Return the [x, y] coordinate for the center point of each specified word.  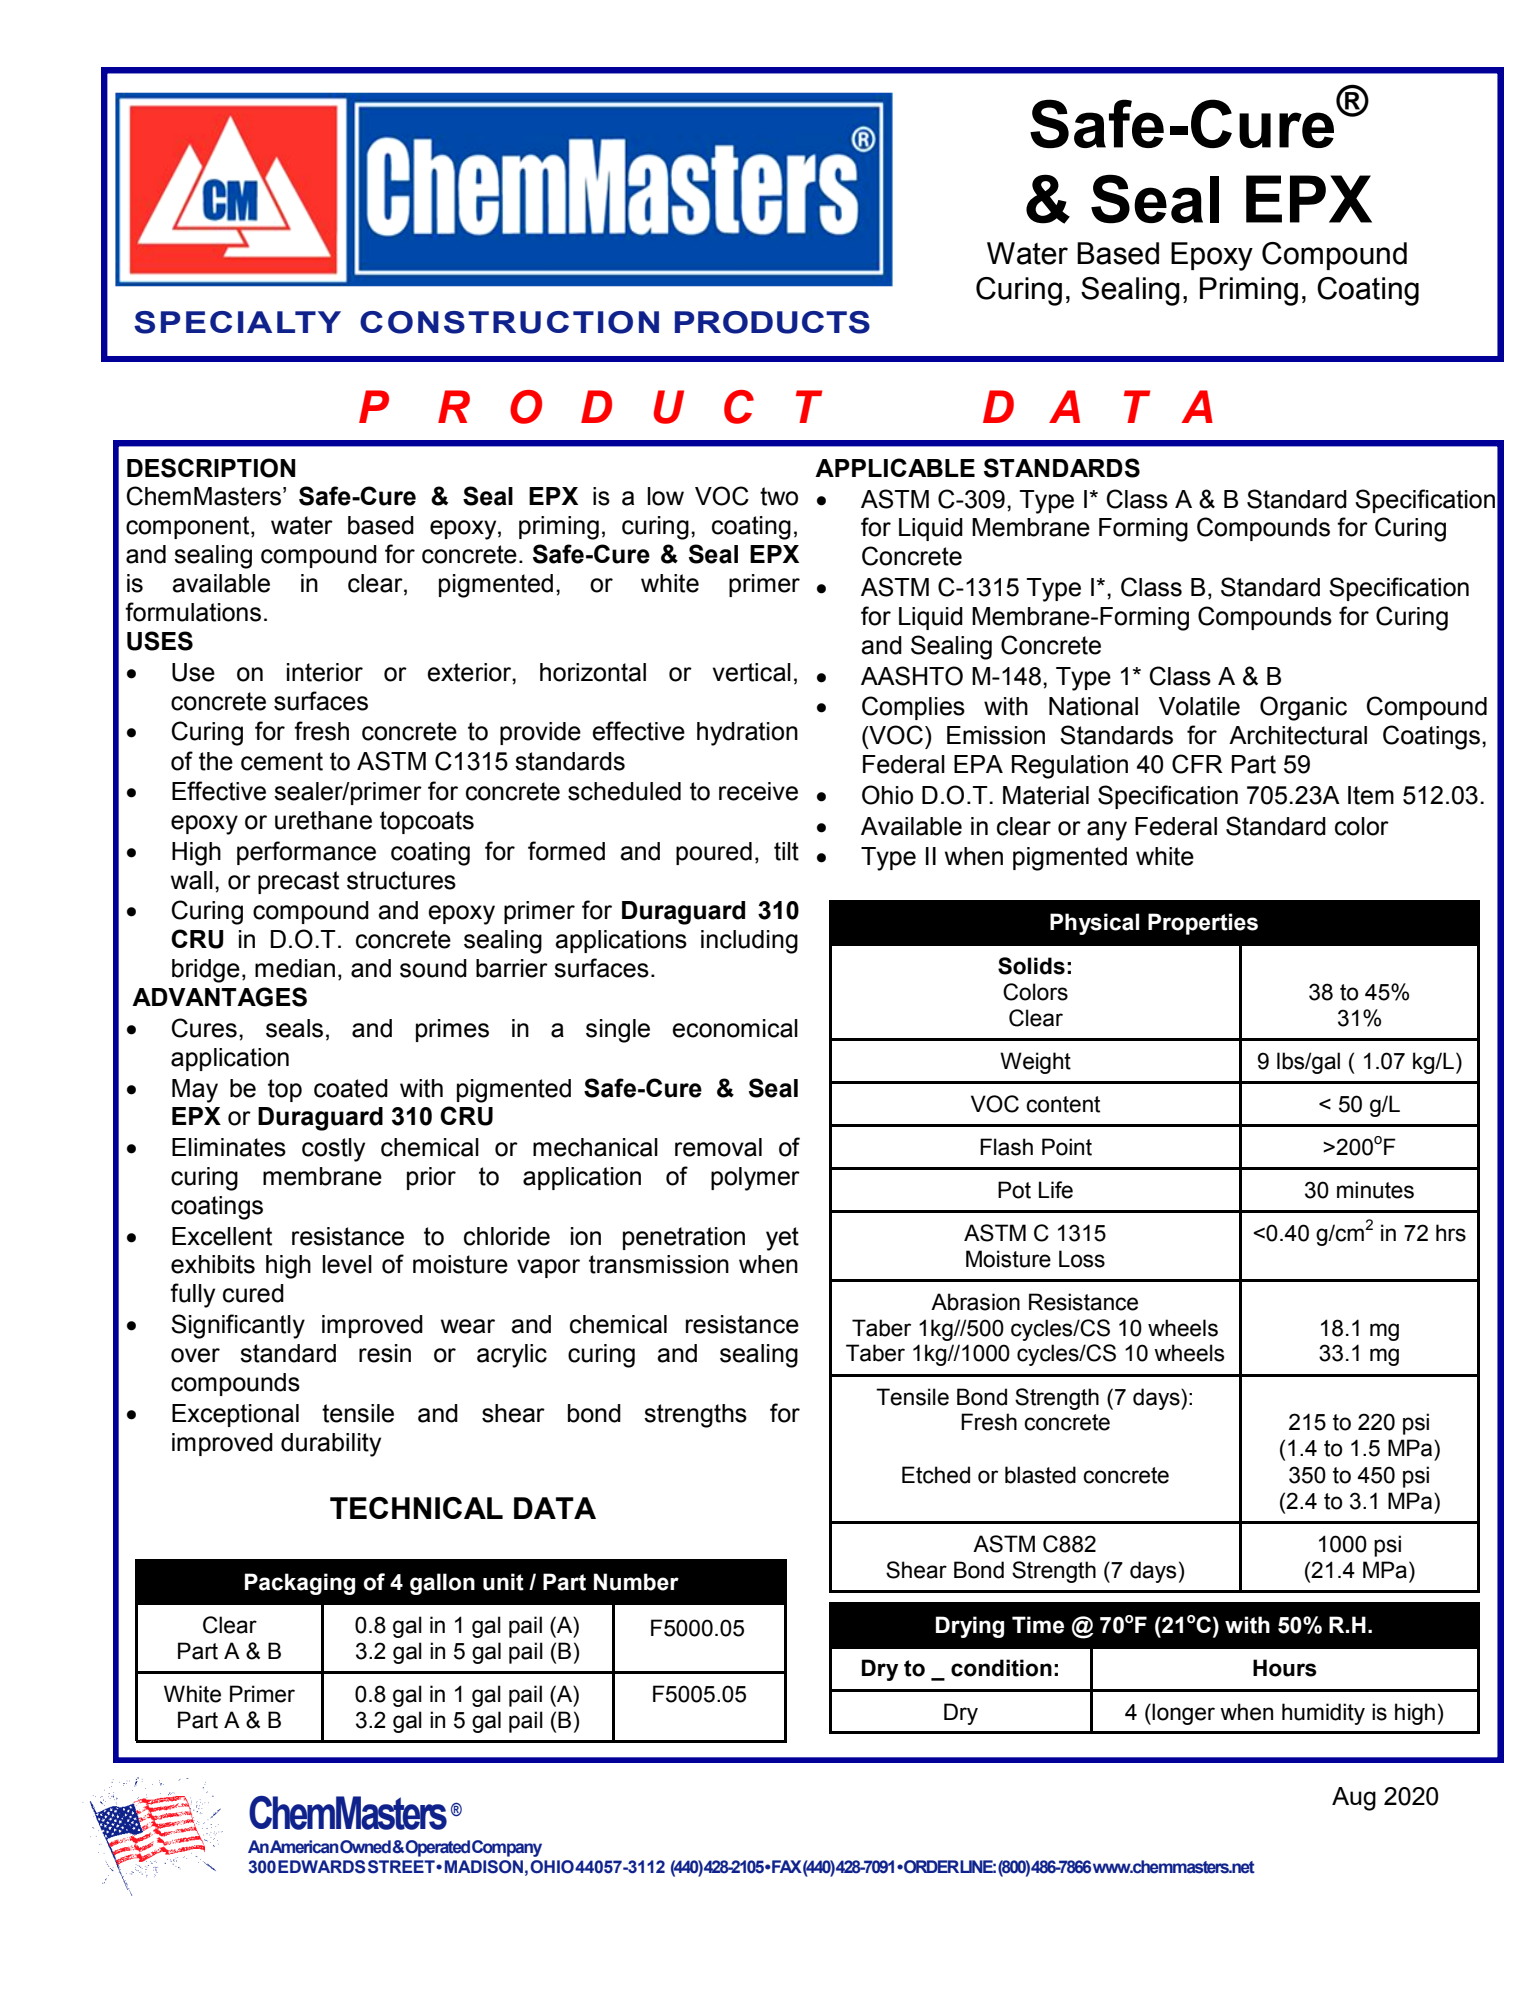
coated [351, 1088]
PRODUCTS [772, 322]
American [304, 1847]
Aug [1354, 1799]
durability [331, 1445]
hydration [747, 734]
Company [507, 1848]
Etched [936, 1475]
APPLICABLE [895, 467]
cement [282, 761]
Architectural [1298, 735]
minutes [1375, 1190]
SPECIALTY [237, 322]
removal [718, 1147]
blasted [1040, 1475]
